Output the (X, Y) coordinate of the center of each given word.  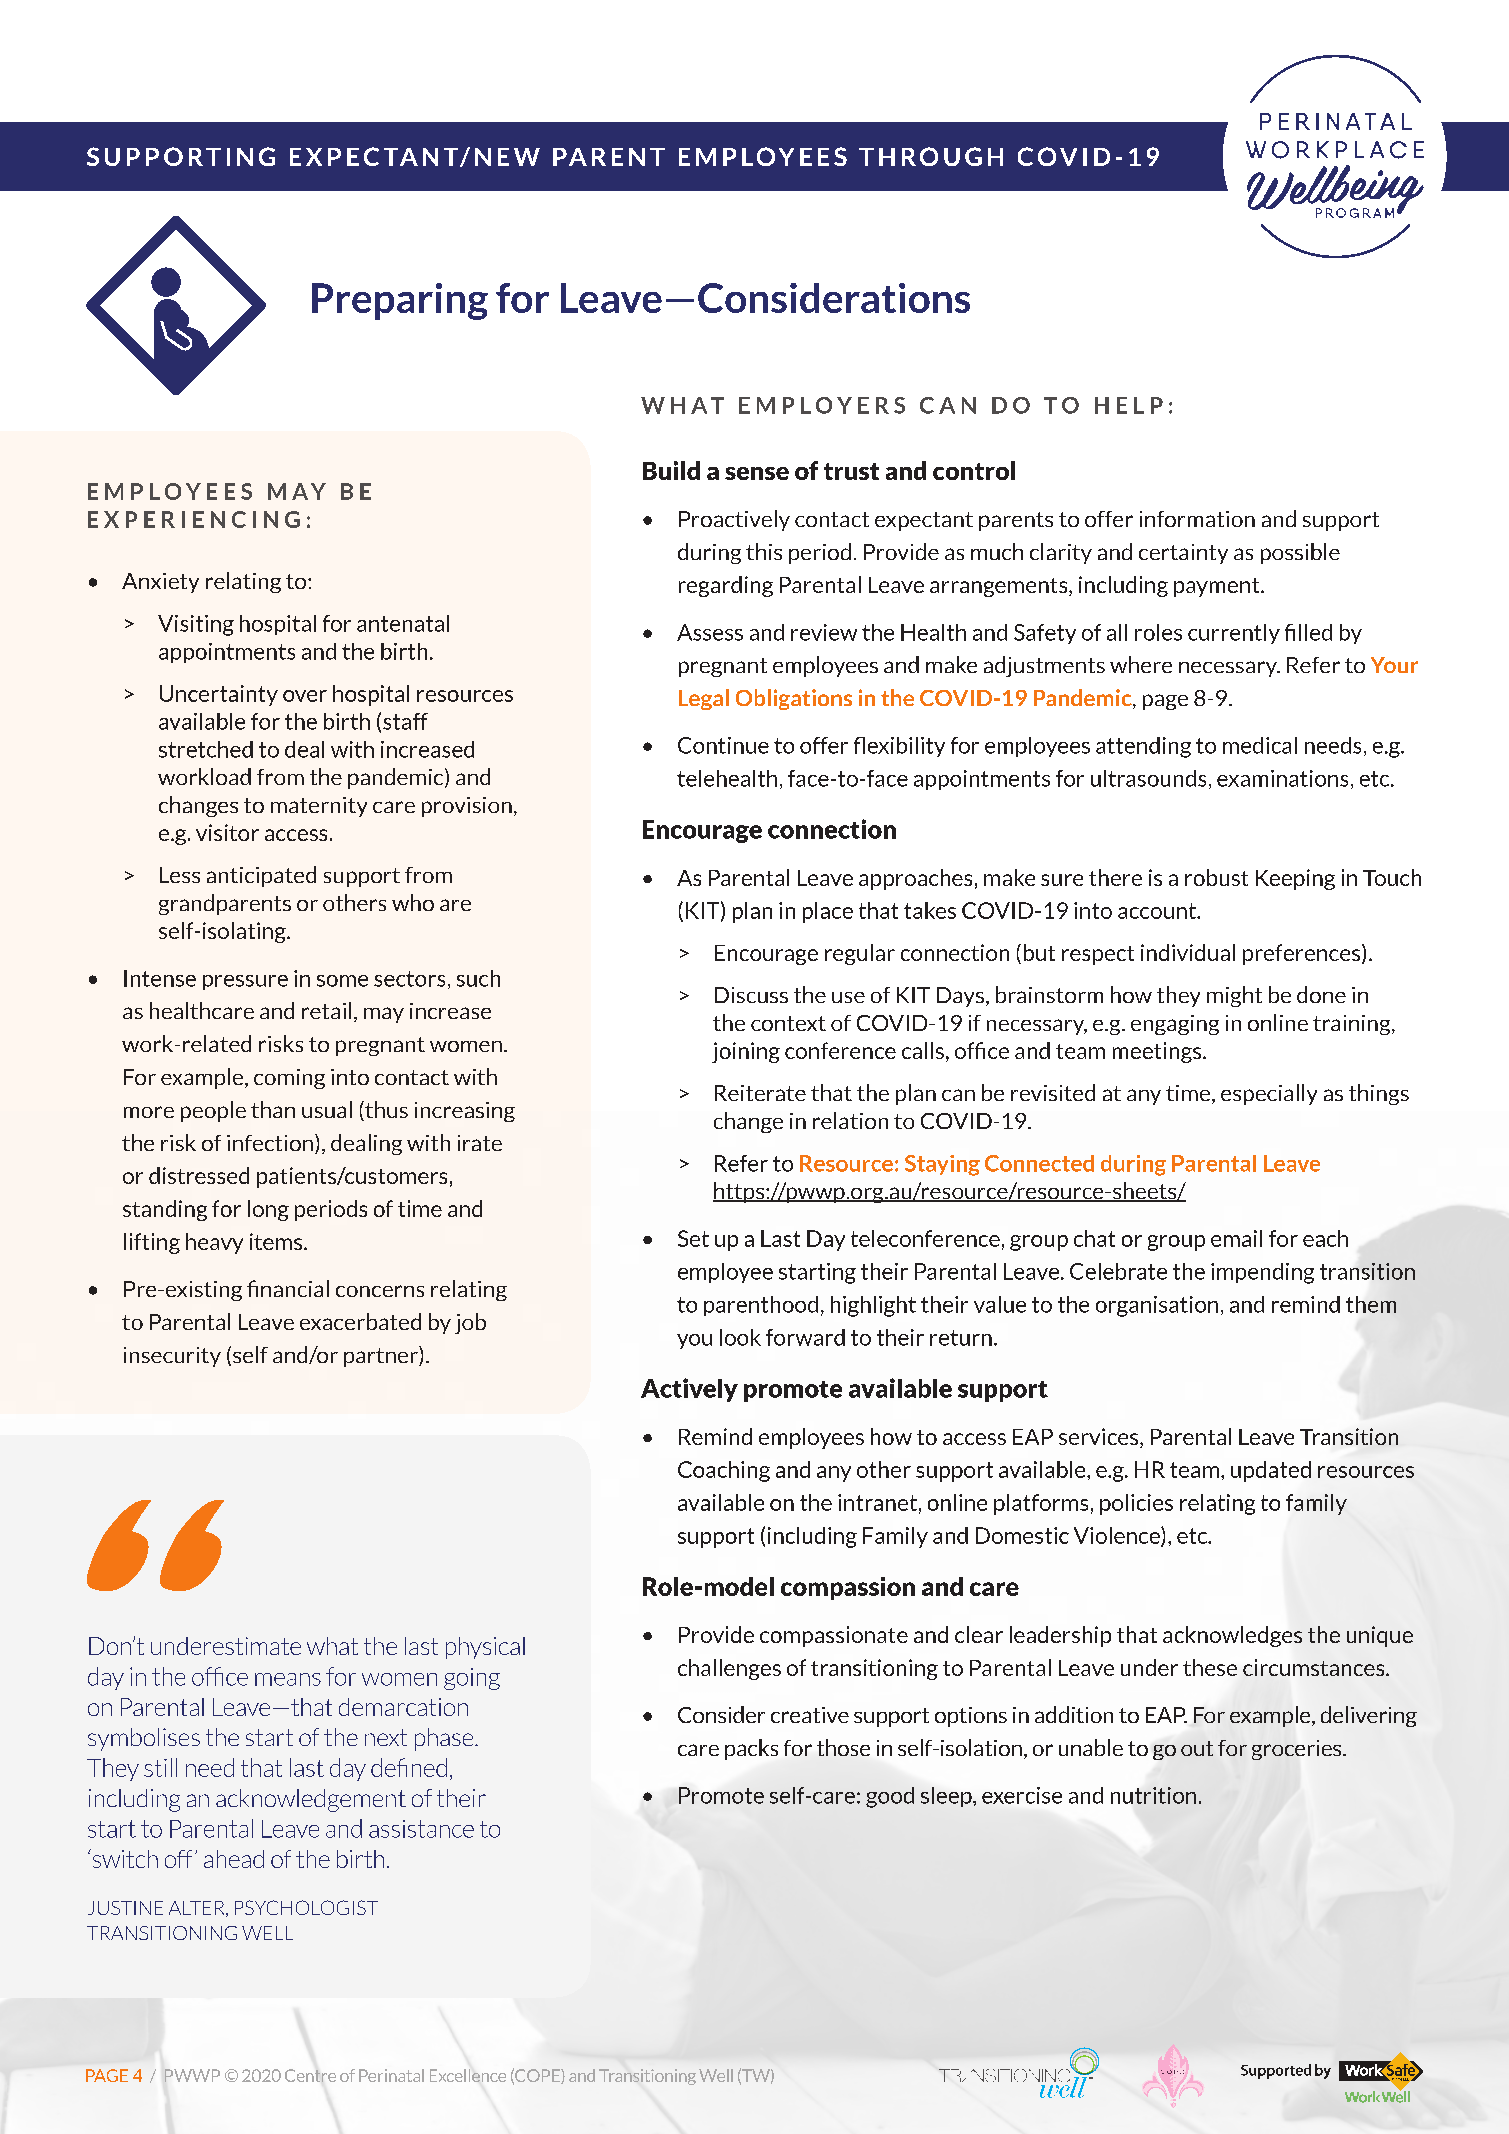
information (1197, 519)
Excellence (468, 2075)
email (1236, 1238)
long (268, 1210)
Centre (310, 2075)
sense (757, 473)
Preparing (400, 301)
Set (693, 1238)
